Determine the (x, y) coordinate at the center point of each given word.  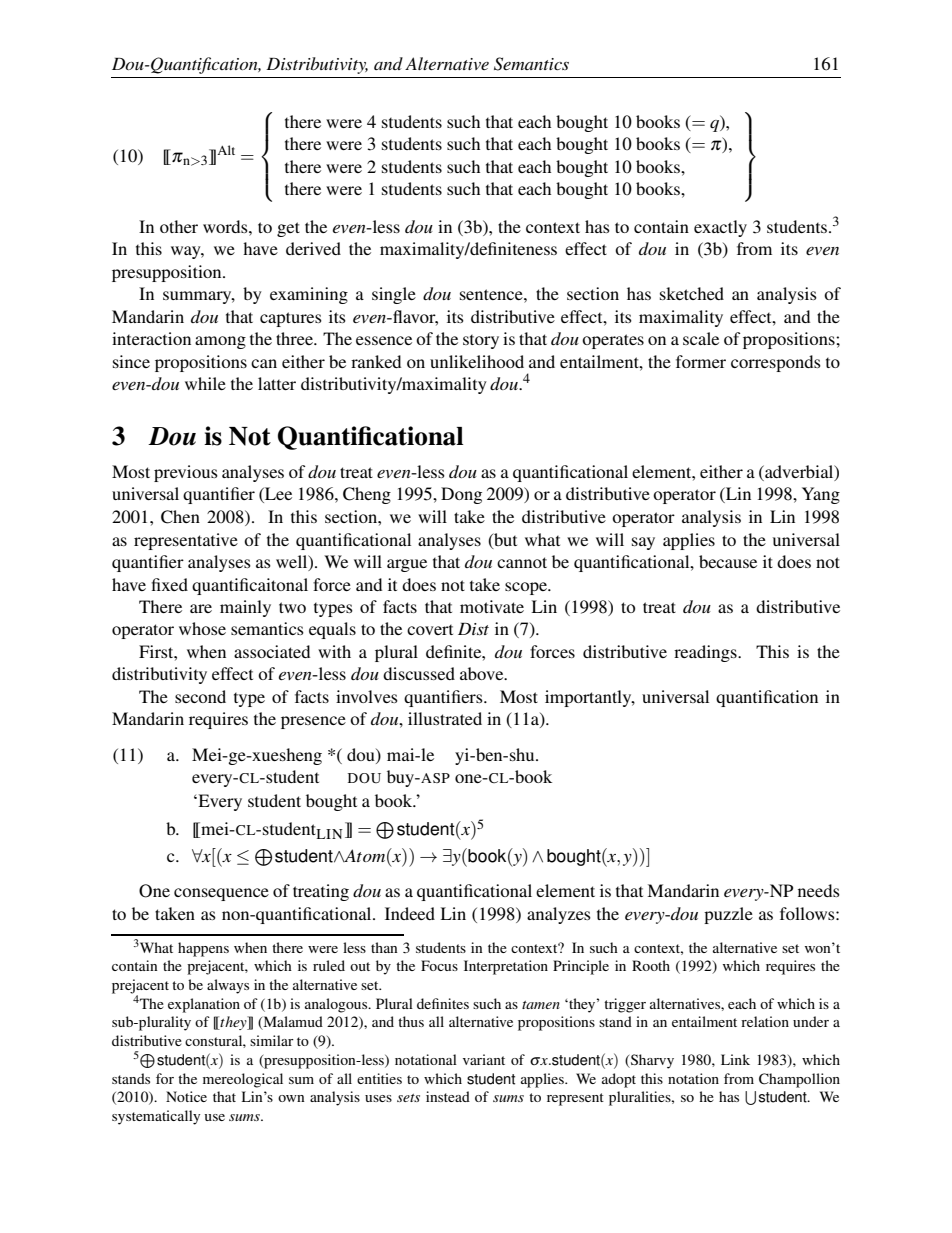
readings (706, 653)
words (226, 226)
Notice (186, 1096)
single (394, 295)
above (483, 673)
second (200, 696)
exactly (720, 228)
